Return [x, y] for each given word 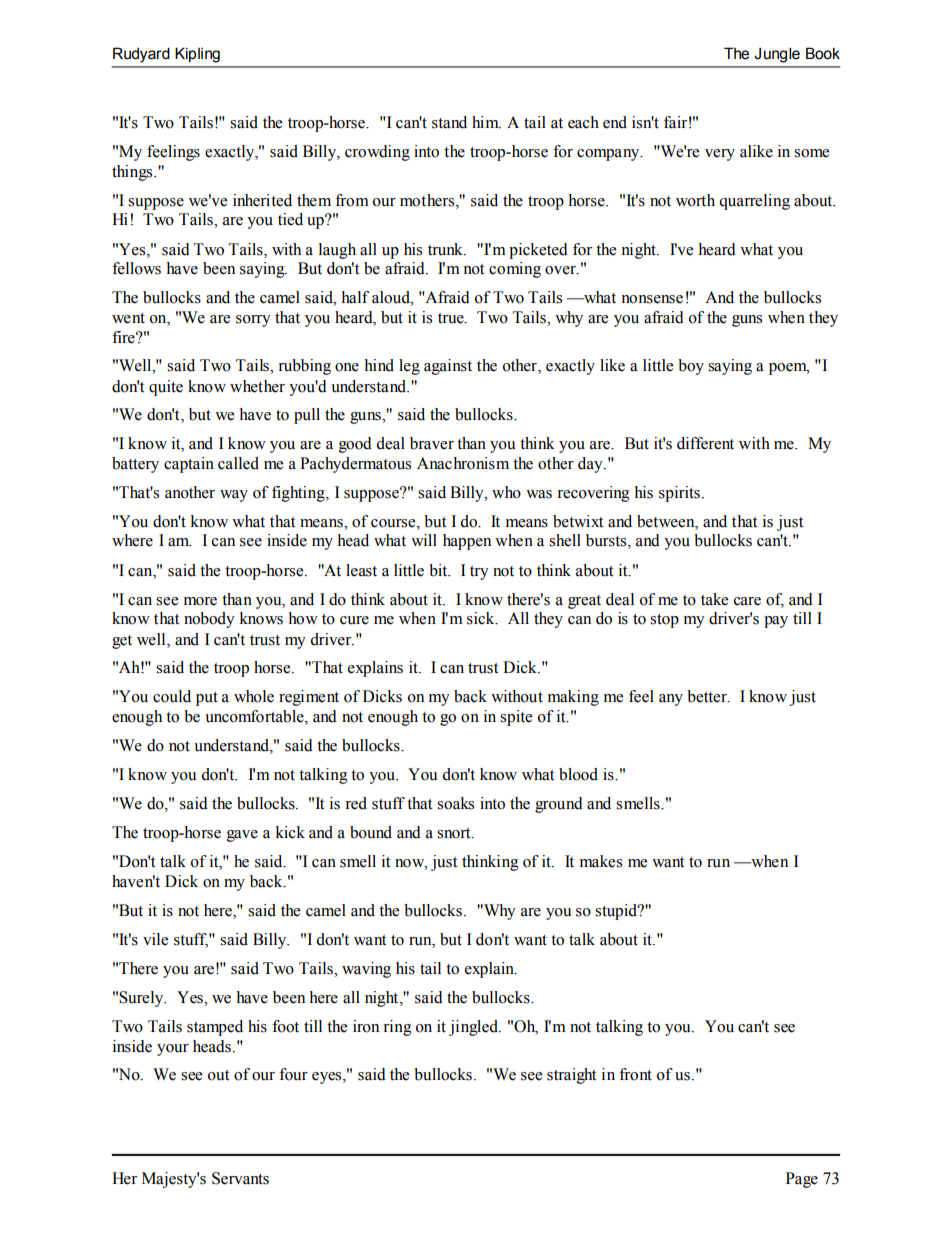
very [720, 155]
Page [802, 1180]
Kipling [197, 55]
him [486, 122]
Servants [240, 1178]
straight [571, 1076]
